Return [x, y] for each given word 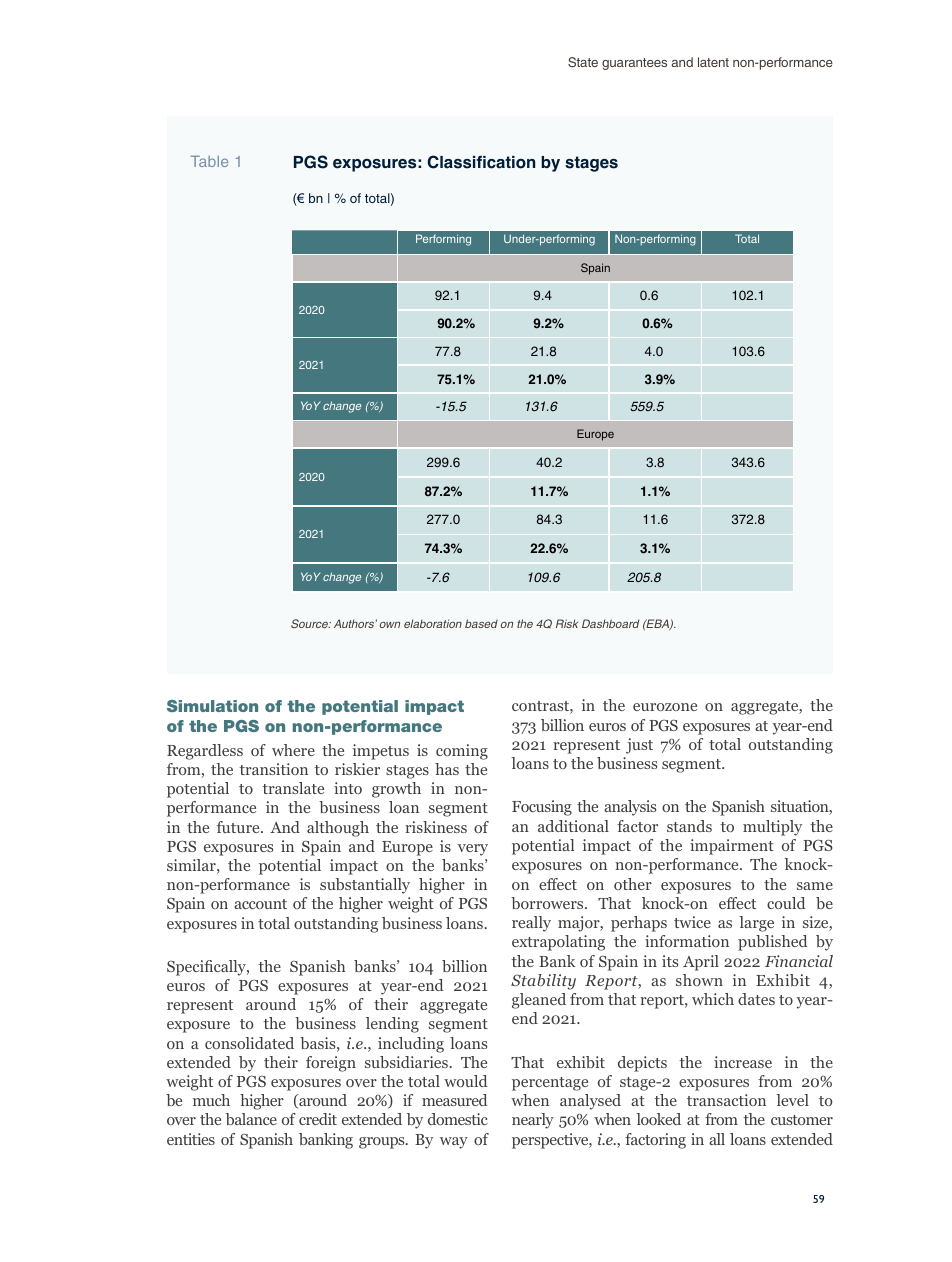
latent [713, 62]
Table [209, 161]
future [239, 827]
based [481, 623]
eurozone [665, 707]
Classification [481, 162]
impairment [732, 847]
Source [311, 623]
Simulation [212, 706]
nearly [533, 1121]
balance [251, 1119]
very [473, 850]
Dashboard [610, 623]
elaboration [433, 623]
